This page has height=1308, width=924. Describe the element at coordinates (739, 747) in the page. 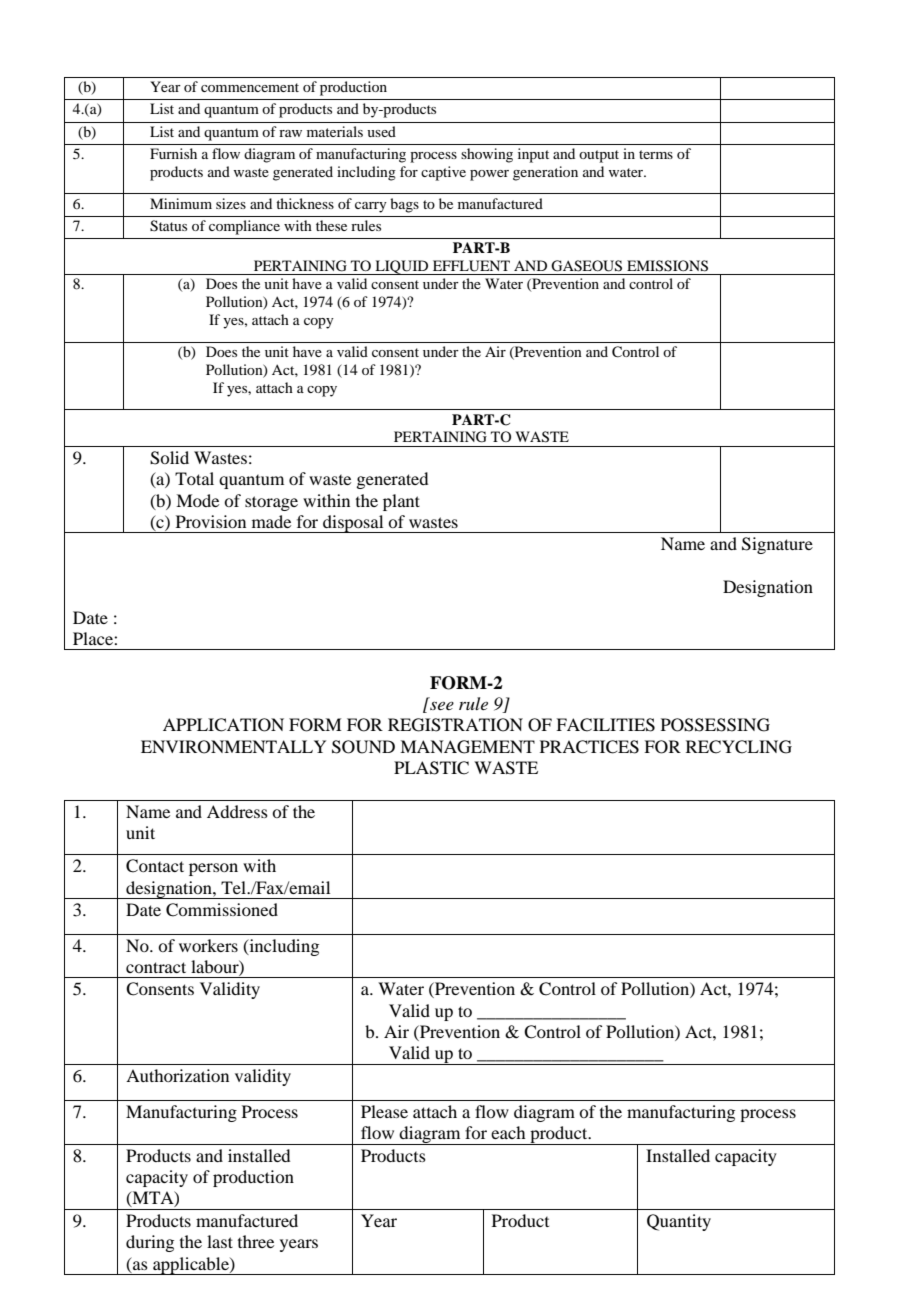

I see `RECYCLING` at that location.
